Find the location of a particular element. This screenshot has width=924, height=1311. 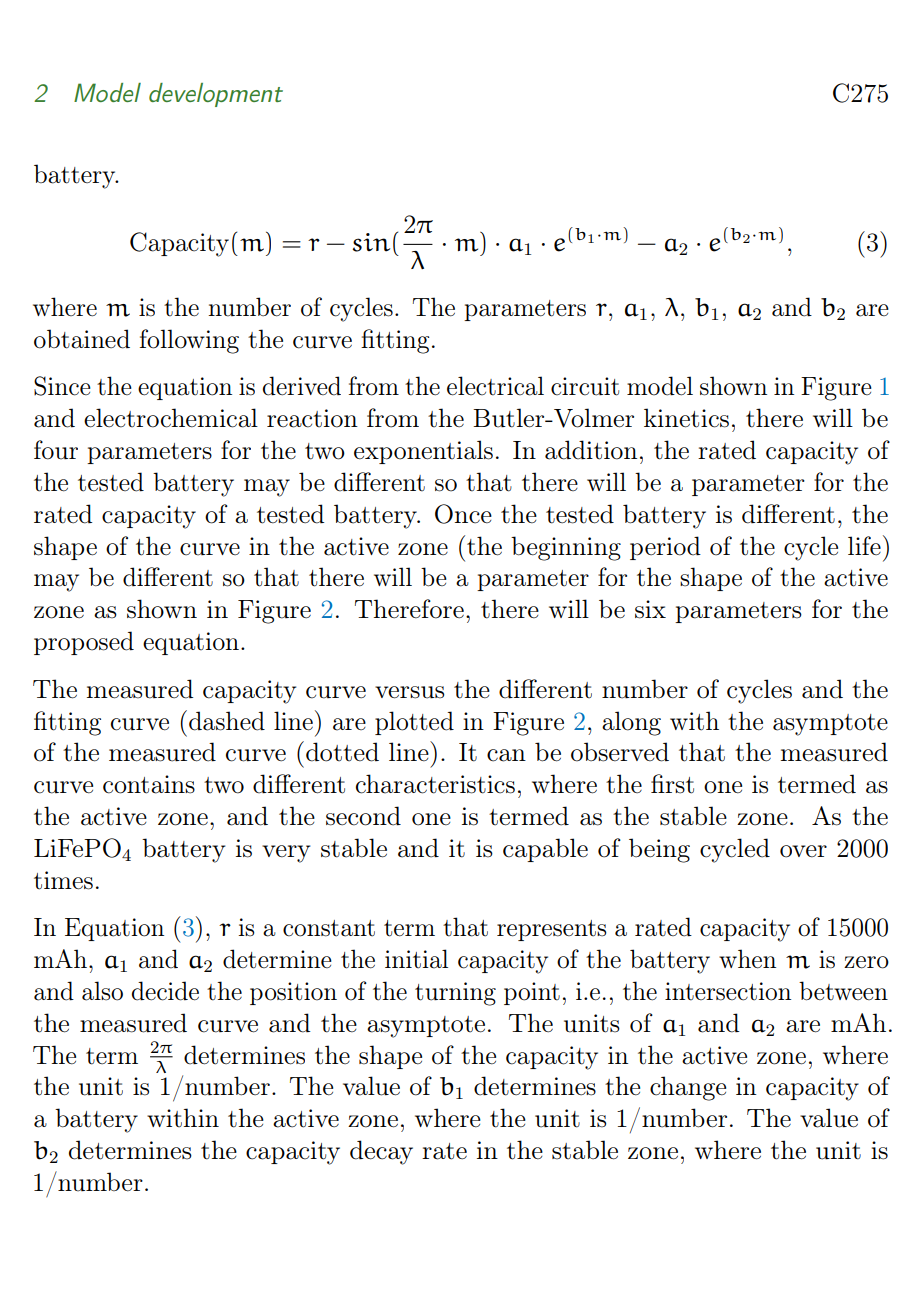

characteristics is located at coordinates (435, 784).
